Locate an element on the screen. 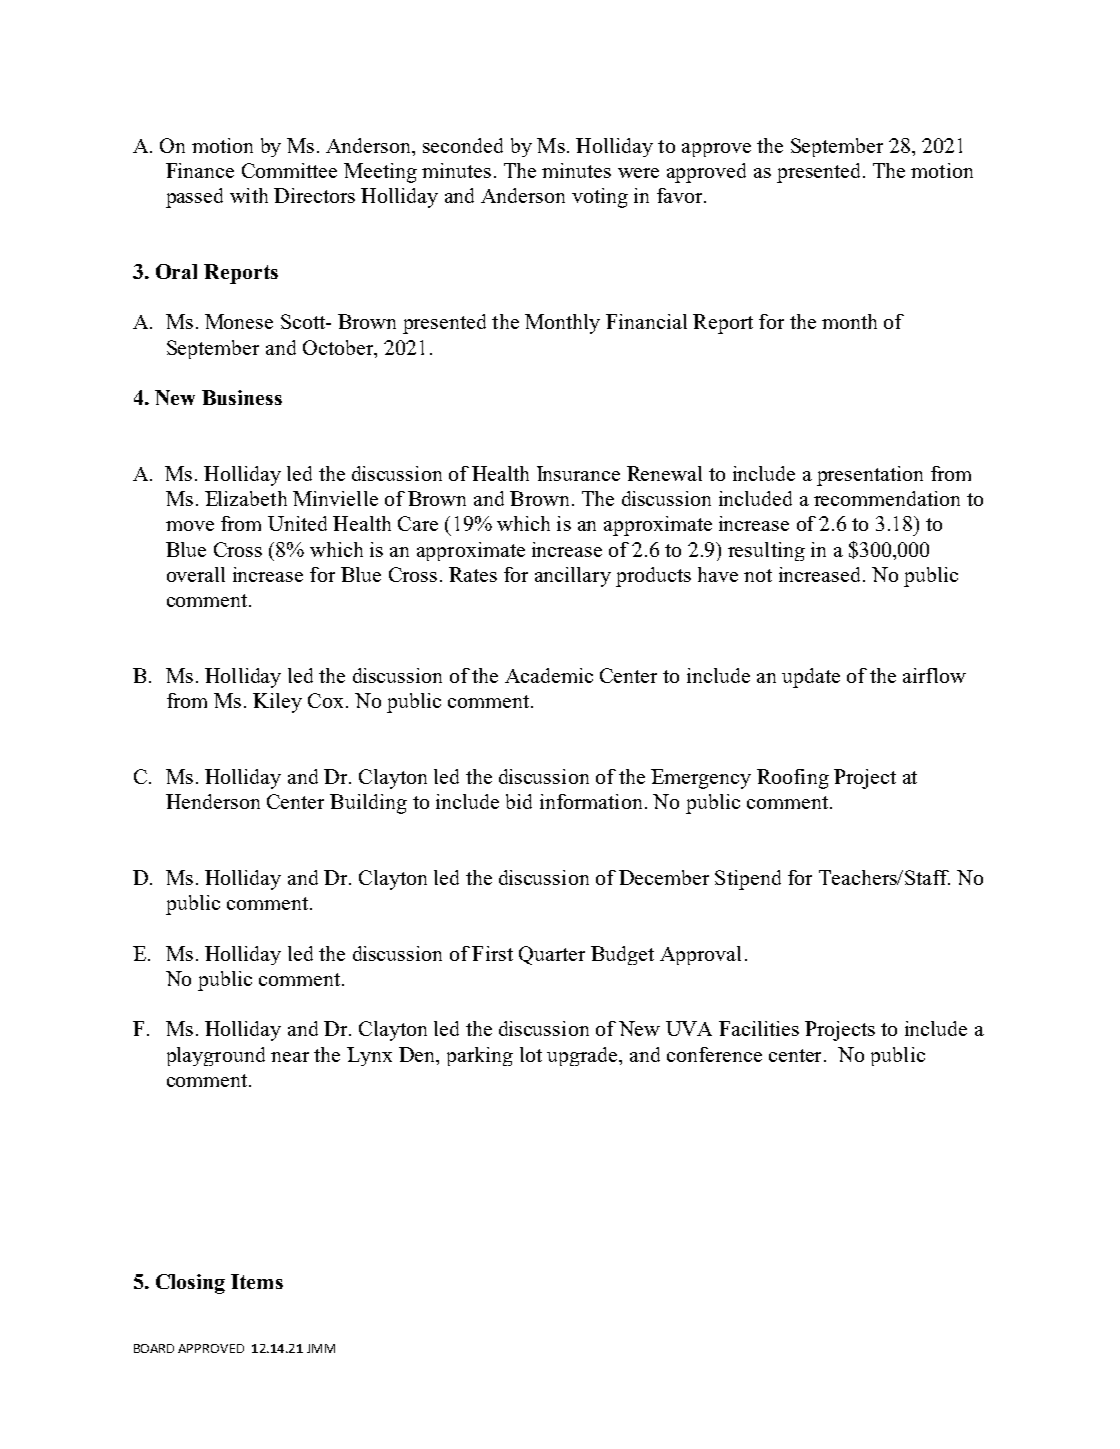  favor is located at coordinates (681, 195).
